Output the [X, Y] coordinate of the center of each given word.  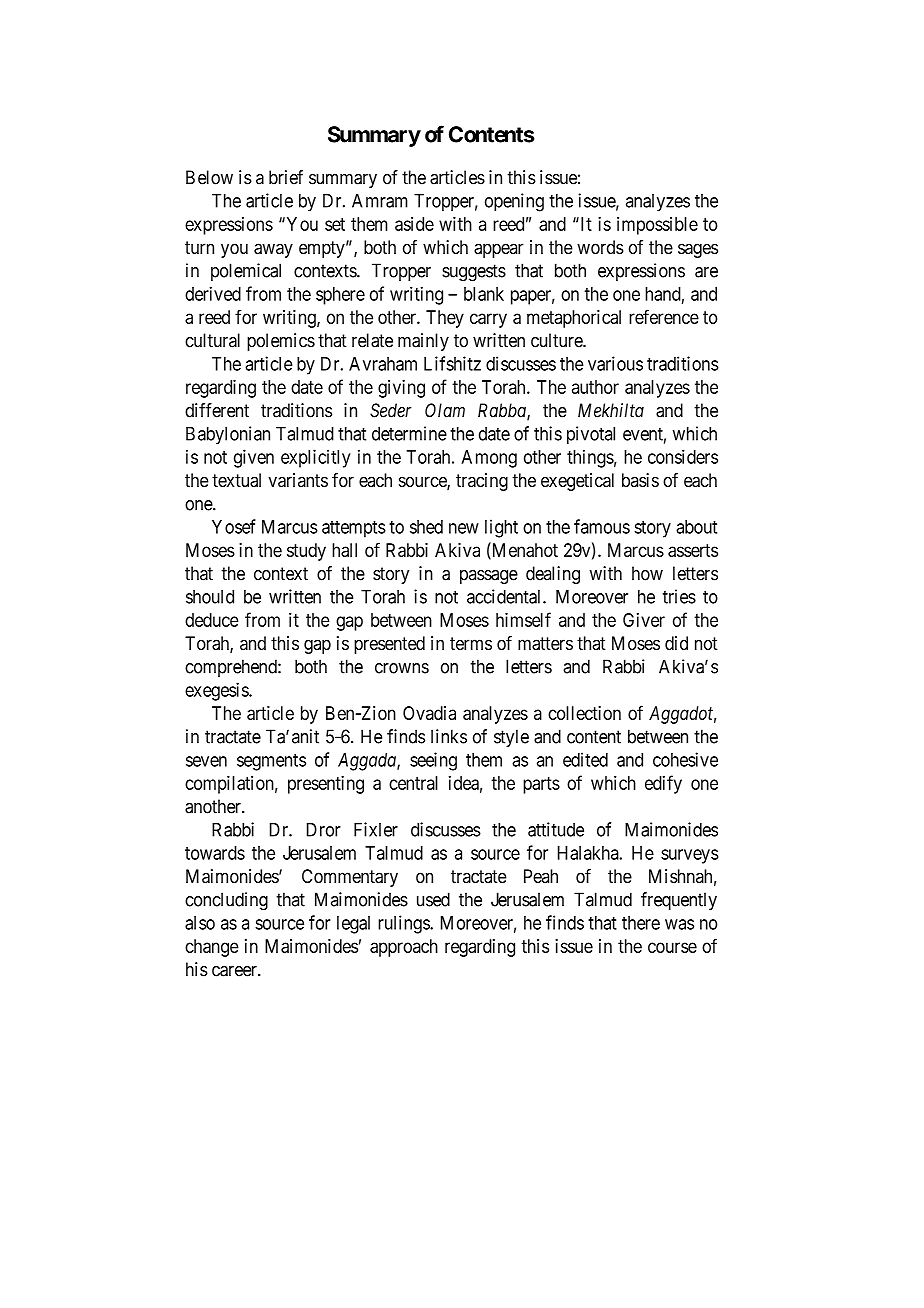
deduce [212, 620]
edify [663, 784]
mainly [423, 342]
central [413, 783]
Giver [644, 620]
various [615, 363]
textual [236, 480]
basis [640, 480]
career [235, 971]
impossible [657, 226]
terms [471, 643]
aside [414, 224]
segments [271, 762]
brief [286, 177]
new [464, 528]
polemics [281, 342]
